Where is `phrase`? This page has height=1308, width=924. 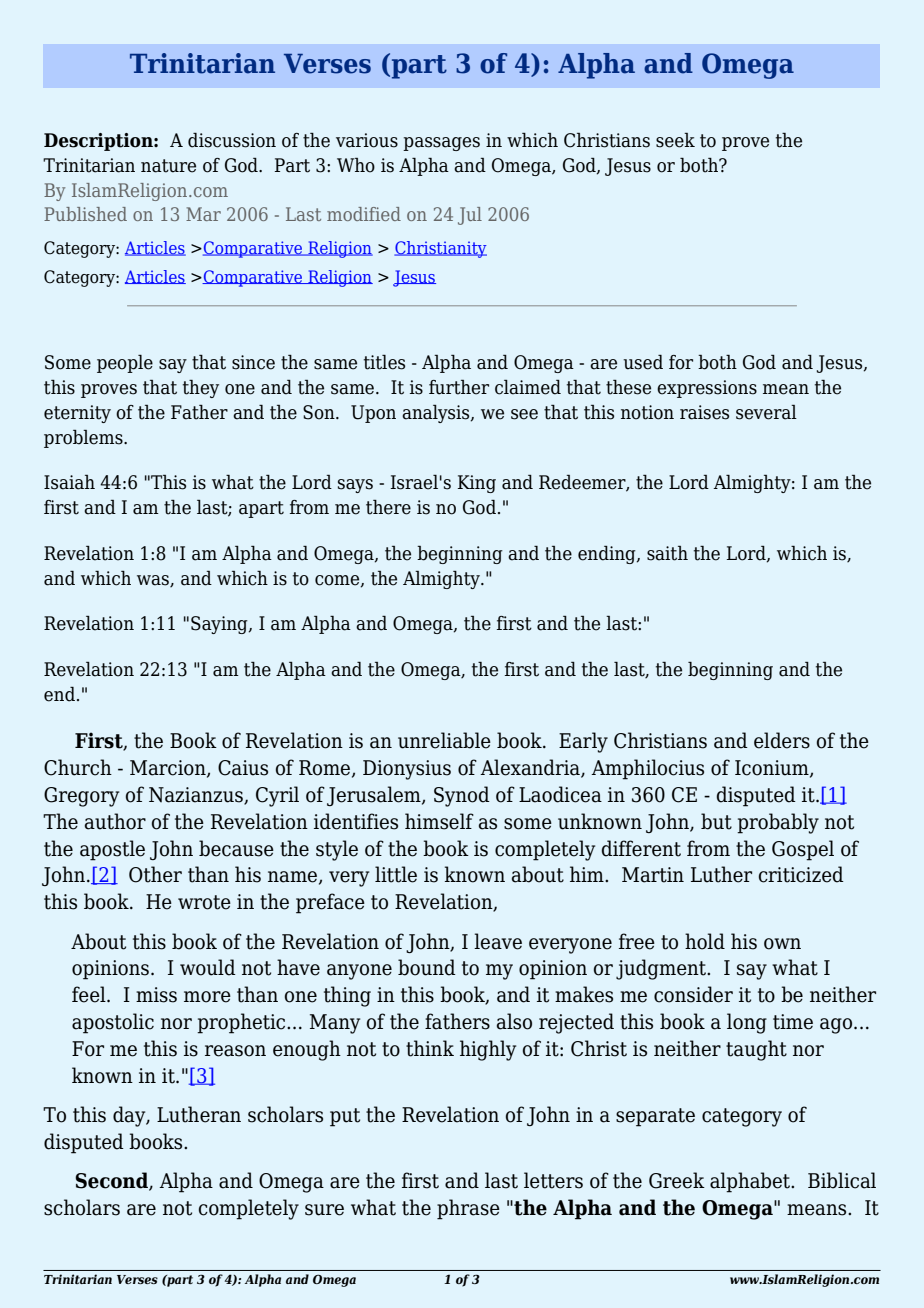 phrase is located at coordinates (468, 1209).
